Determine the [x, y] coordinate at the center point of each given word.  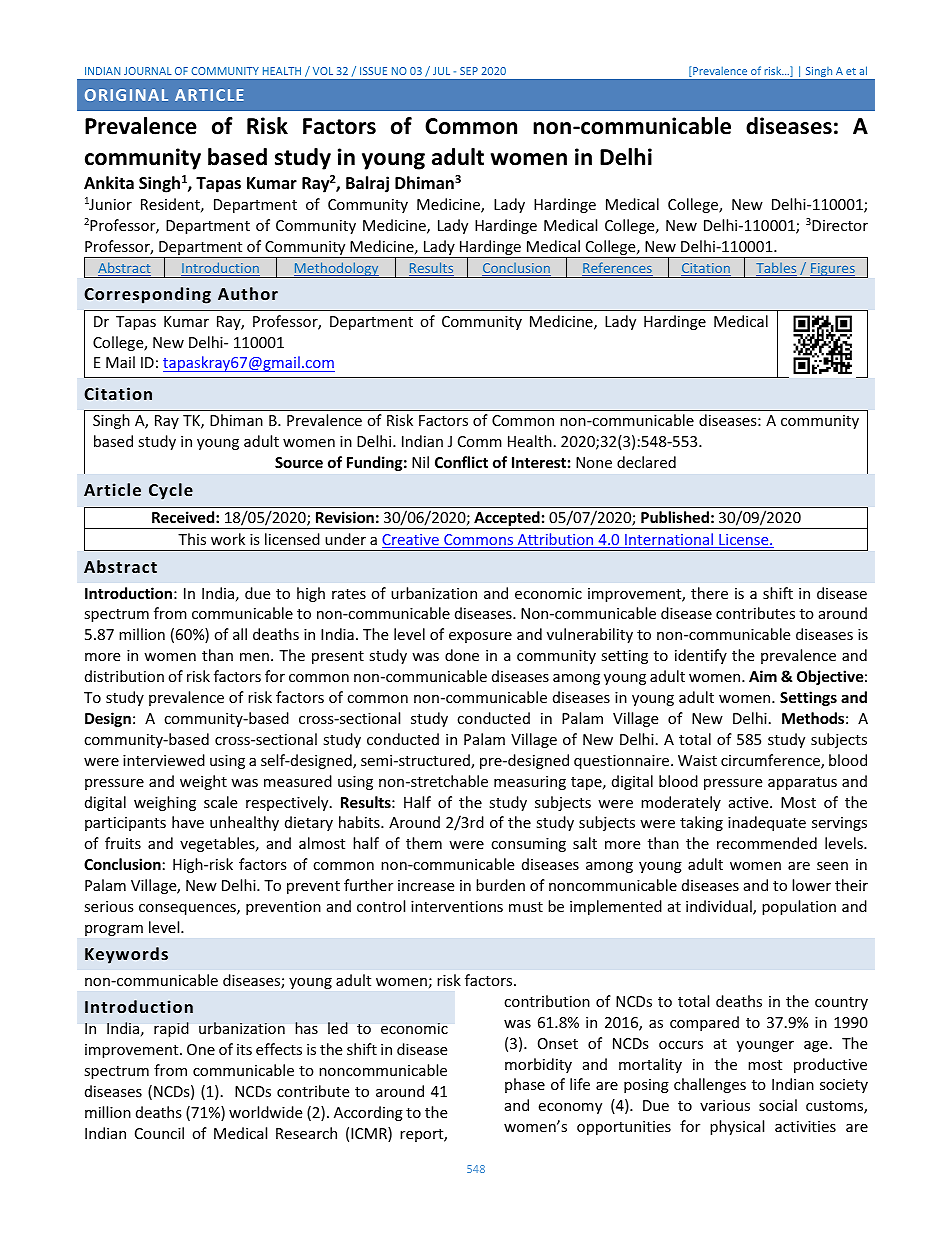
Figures [833, 270]
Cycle [171, 491]
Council [159, 1133]
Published [675, 517]
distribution [124, 676]
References [617, 269]
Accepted [507, 520]
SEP [469, 71]
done [462, 655]
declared [646, 462]
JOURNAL [148, 71]
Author [248, 293]
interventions [457, 906]
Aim [763, 676]
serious [109, 906]
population [799, 907]
